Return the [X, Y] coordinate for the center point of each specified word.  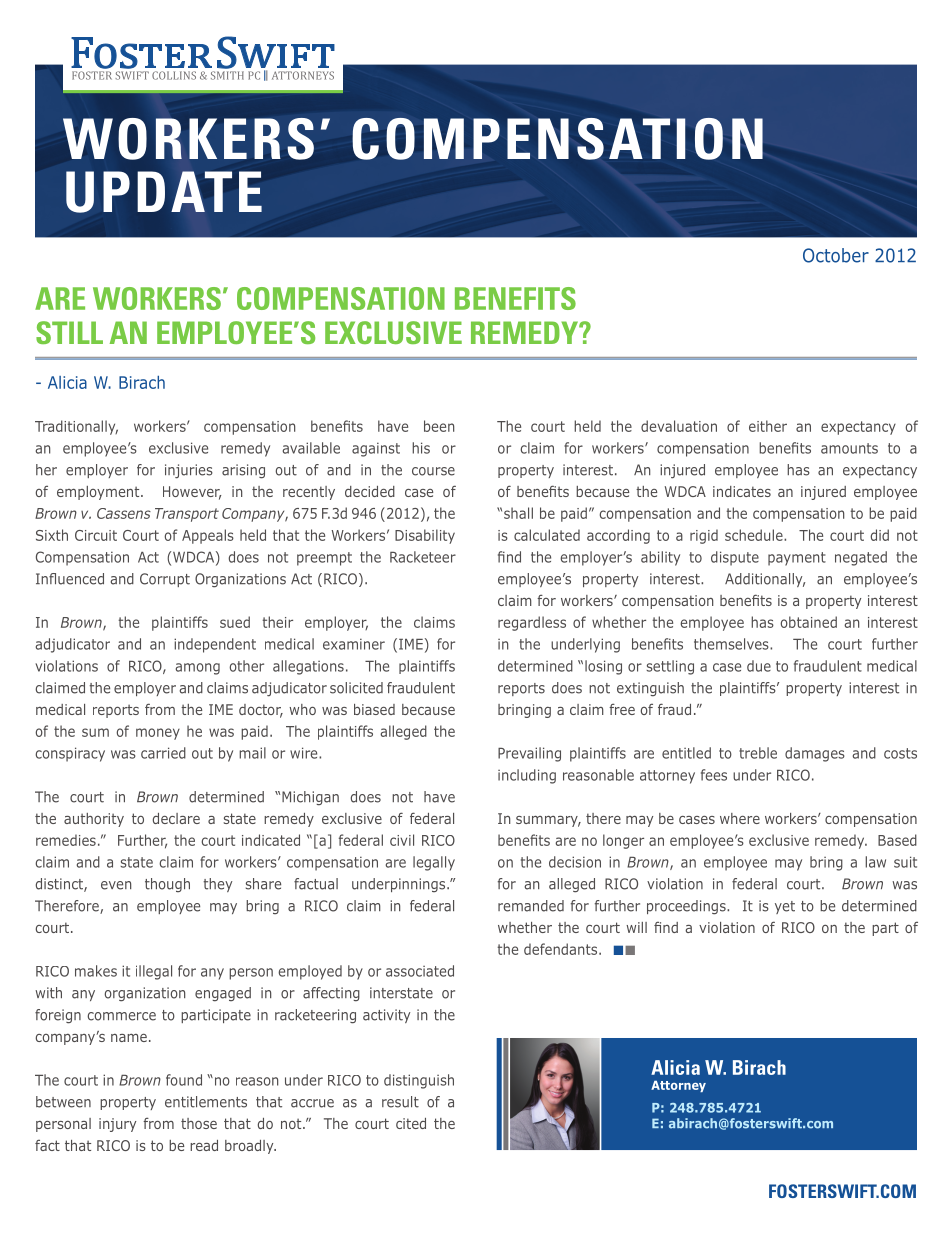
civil [402, 840]
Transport [187, 515]
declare [176, 818]
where [740, 818]
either [768, 426]
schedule [755, 535]
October [836, 255]
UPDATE [164, 192]
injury [117, 1125]
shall [518, 513]
